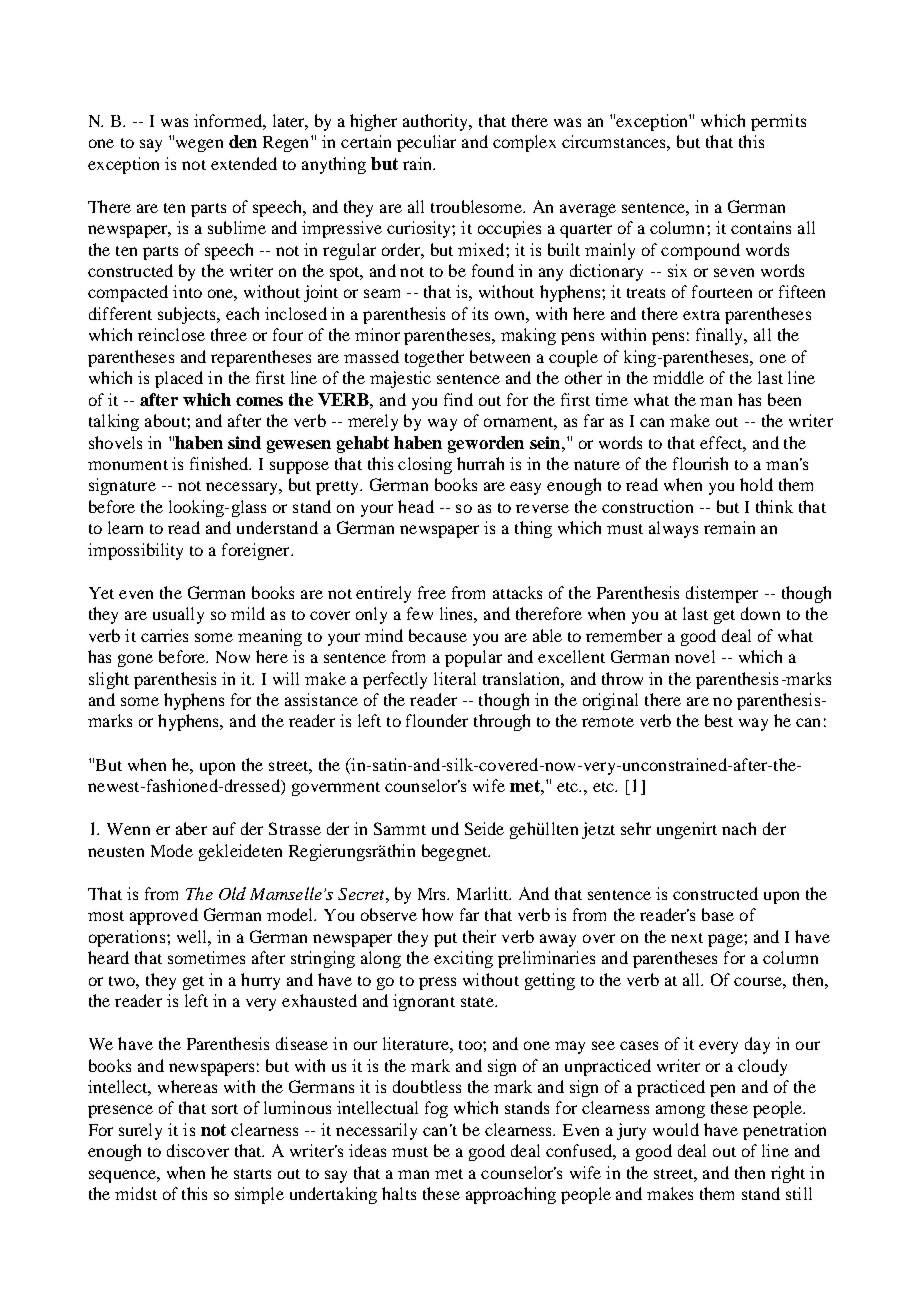  What do you see at coordinates (739, 828) in the screenshot?
I see `nach` at bounding box center [739, 828].
